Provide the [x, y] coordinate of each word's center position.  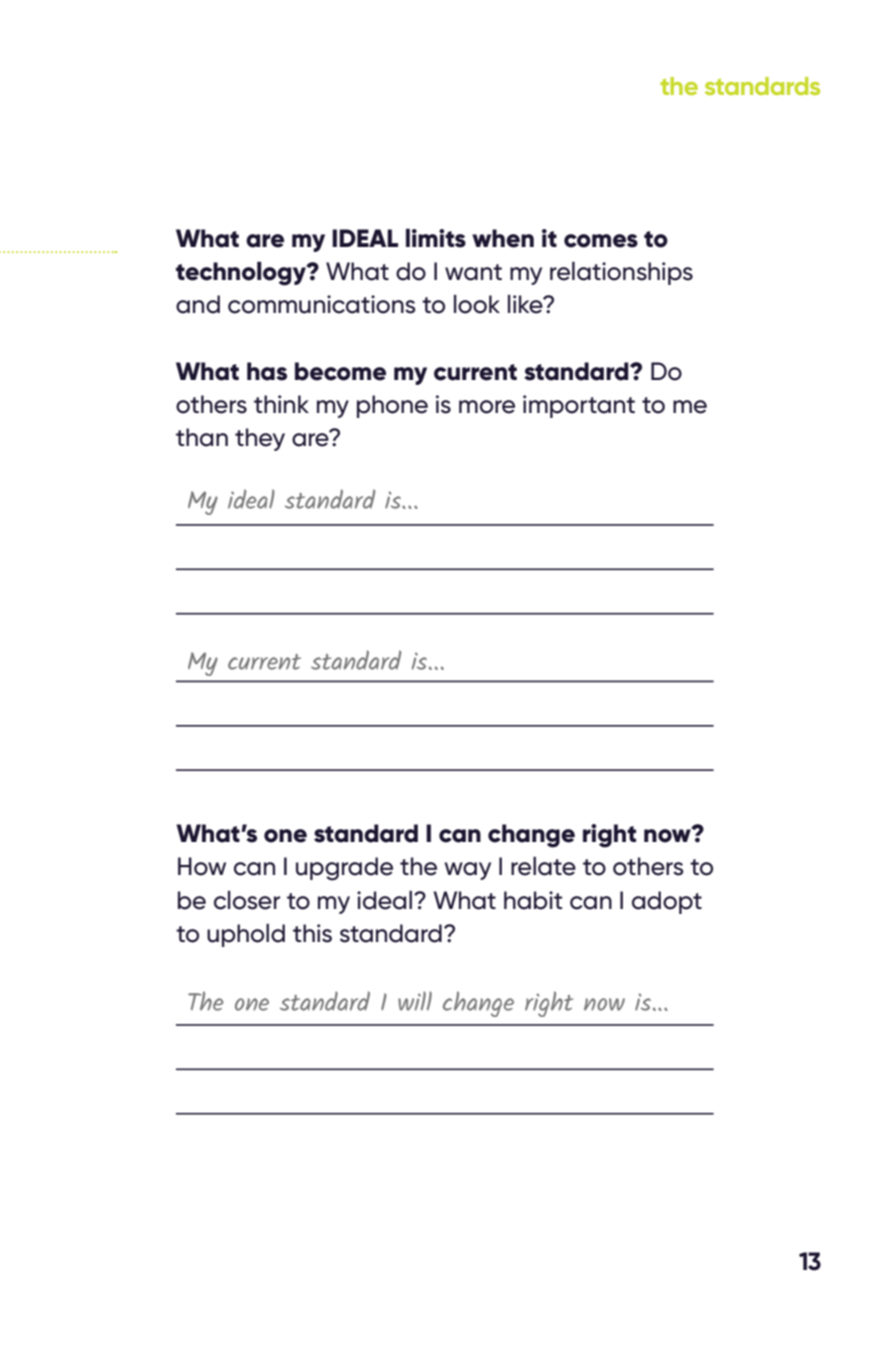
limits [436, 238]
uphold [246, 935]
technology [242, 273]
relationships [621, 273]
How [202, 866]
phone [392, 406]
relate [543, 866]
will [415, 1001]
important [579, 406]
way [467, 871]
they [260, 439]
